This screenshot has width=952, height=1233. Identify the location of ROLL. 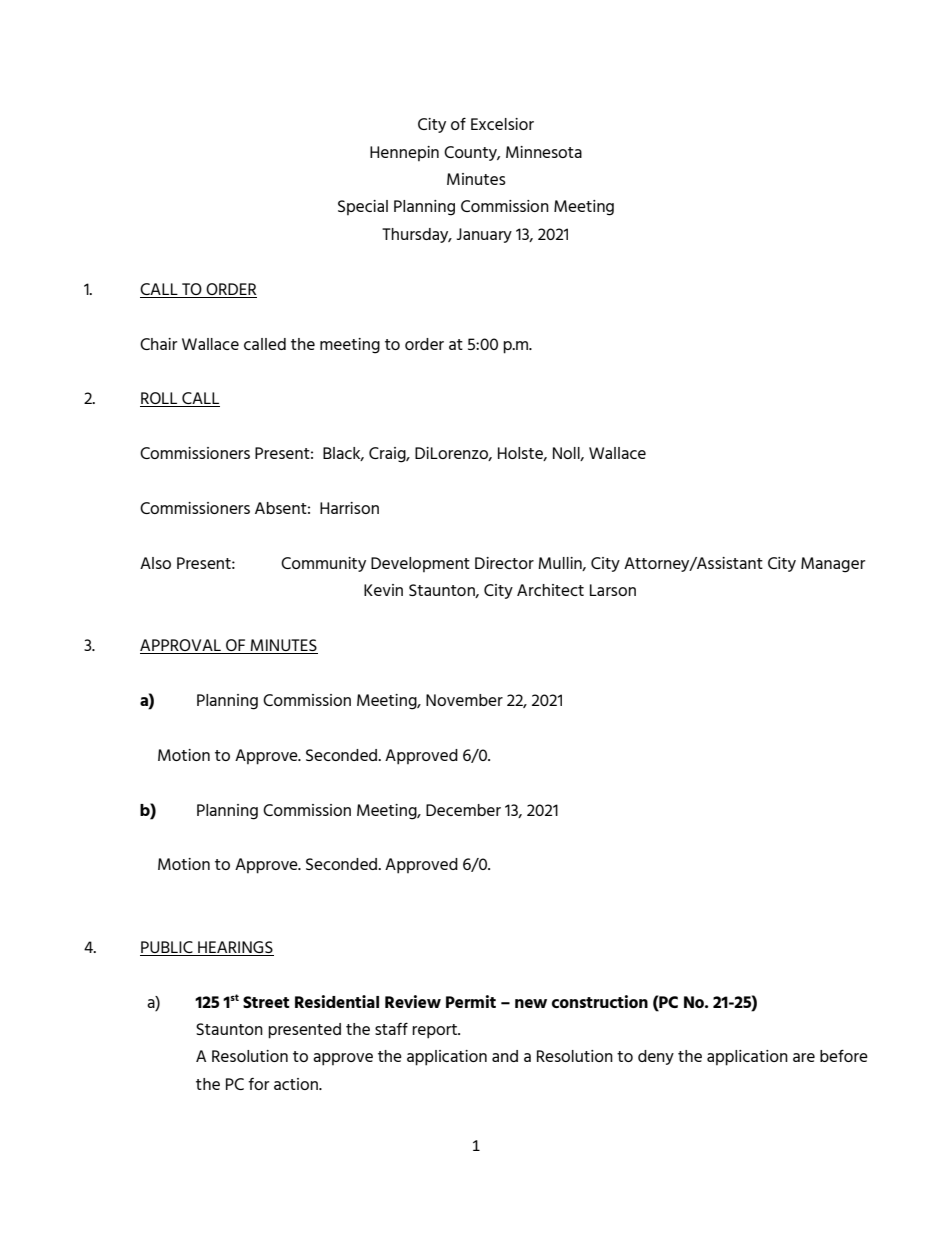
(160, 399).
